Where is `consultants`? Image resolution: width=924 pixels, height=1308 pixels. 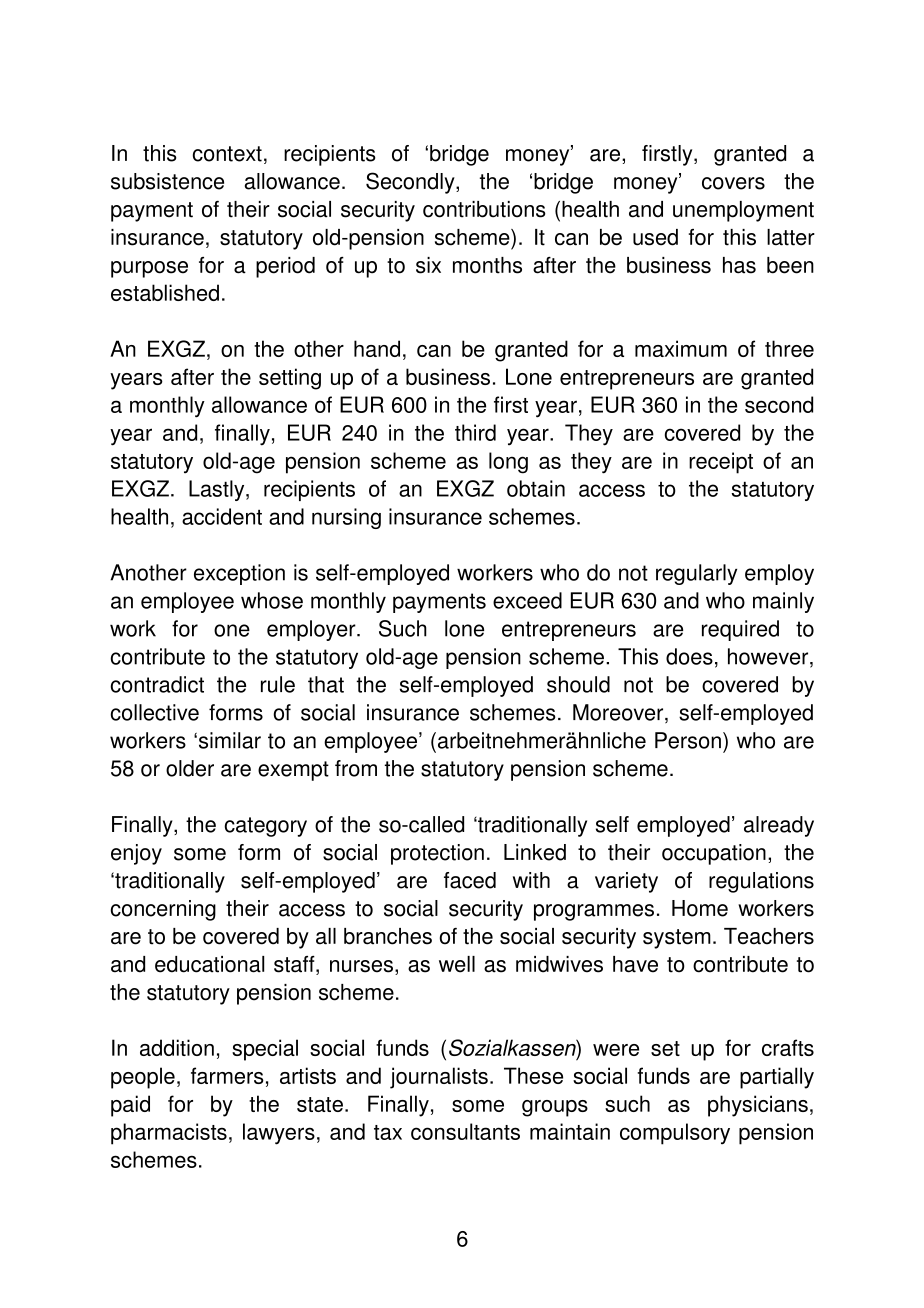
consultants is located at coordinates (465, 1131).
